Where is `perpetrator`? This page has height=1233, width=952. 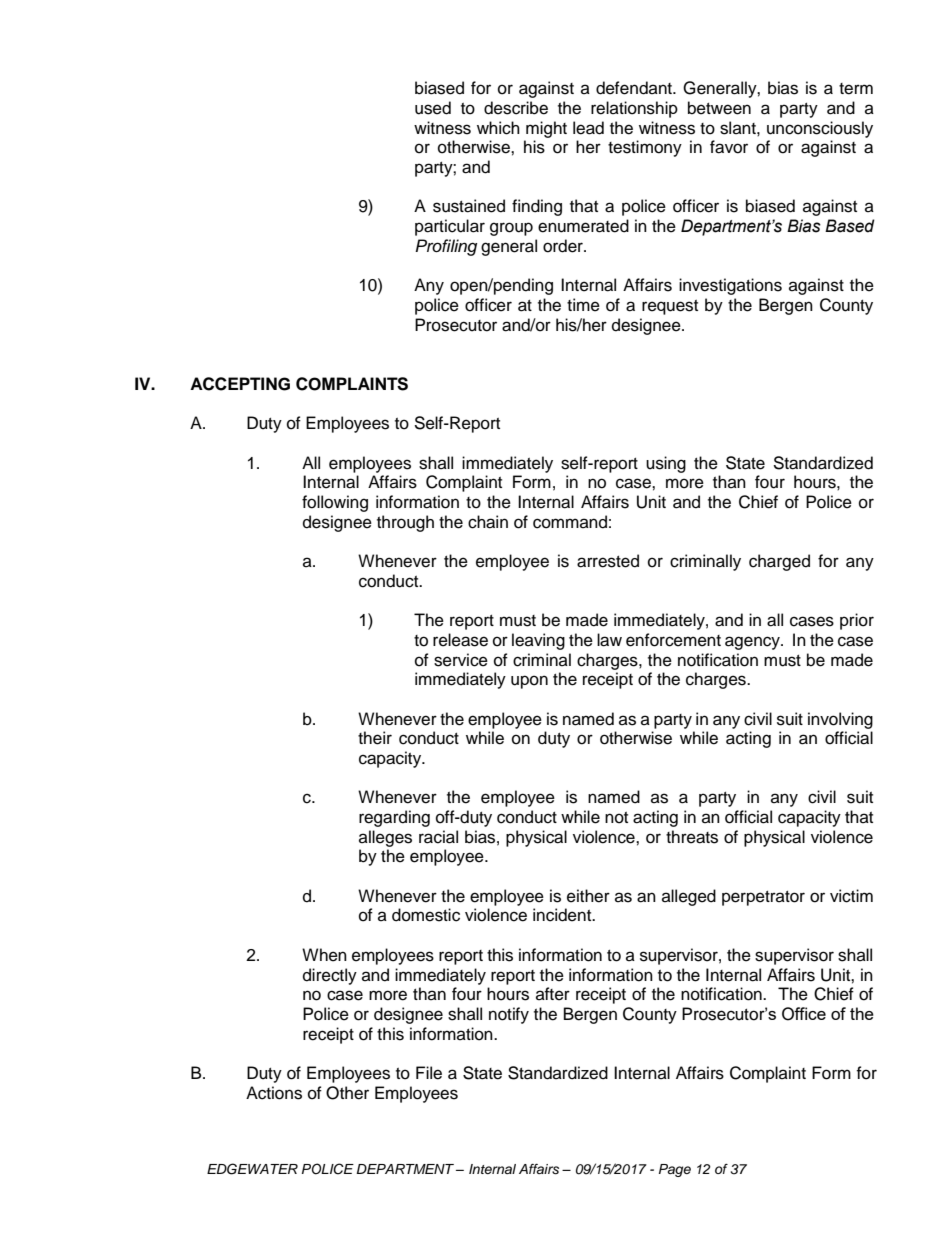
perpetrator is located at coordinates (763, 898).
